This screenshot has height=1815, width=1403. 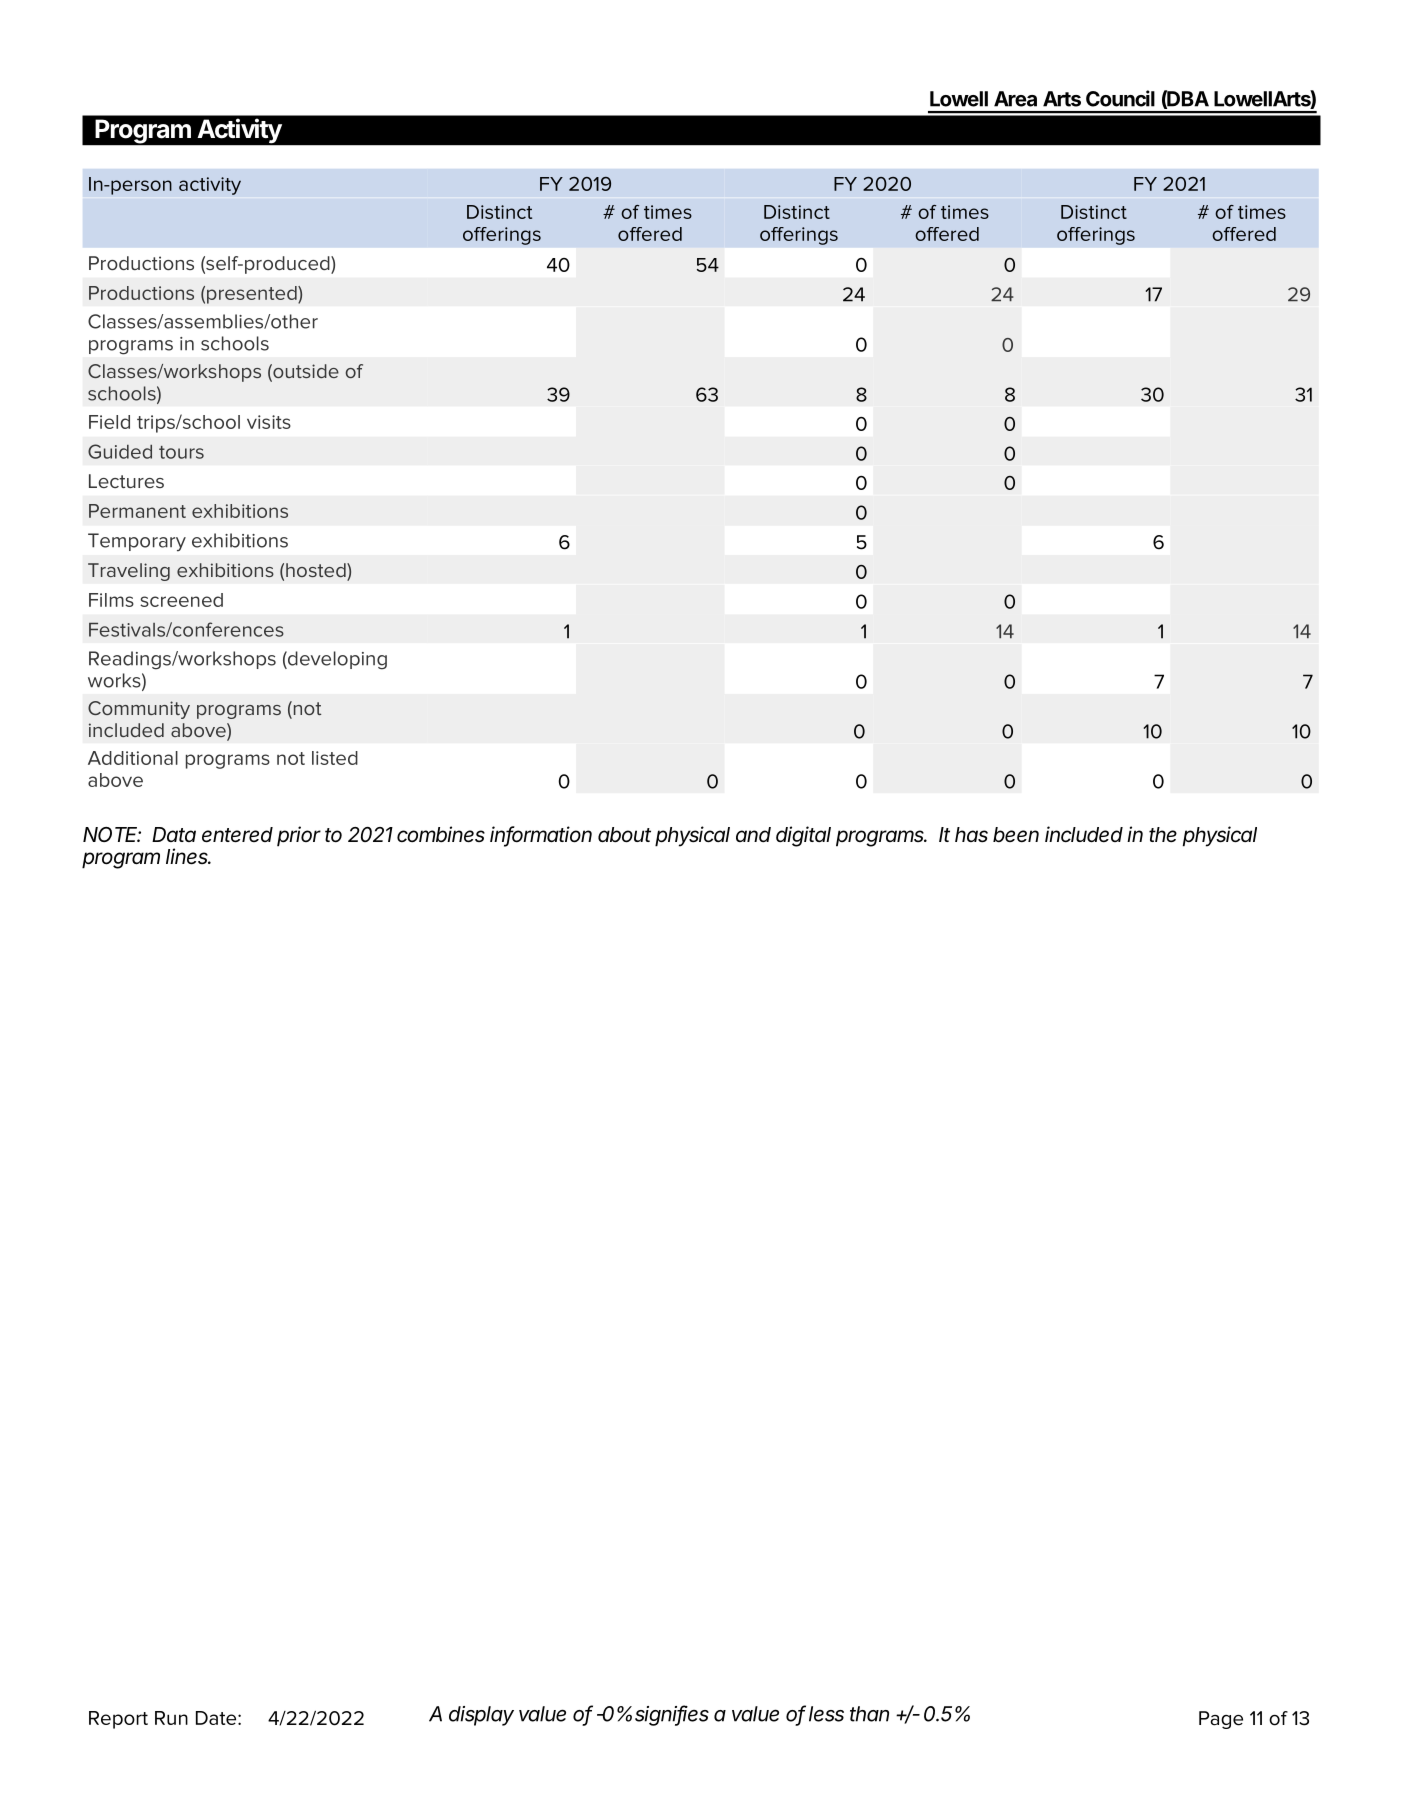 What do you see at coordinates (1120, 98) in the screenshot?
I see `Council` at bounding box center [1120, 98].
